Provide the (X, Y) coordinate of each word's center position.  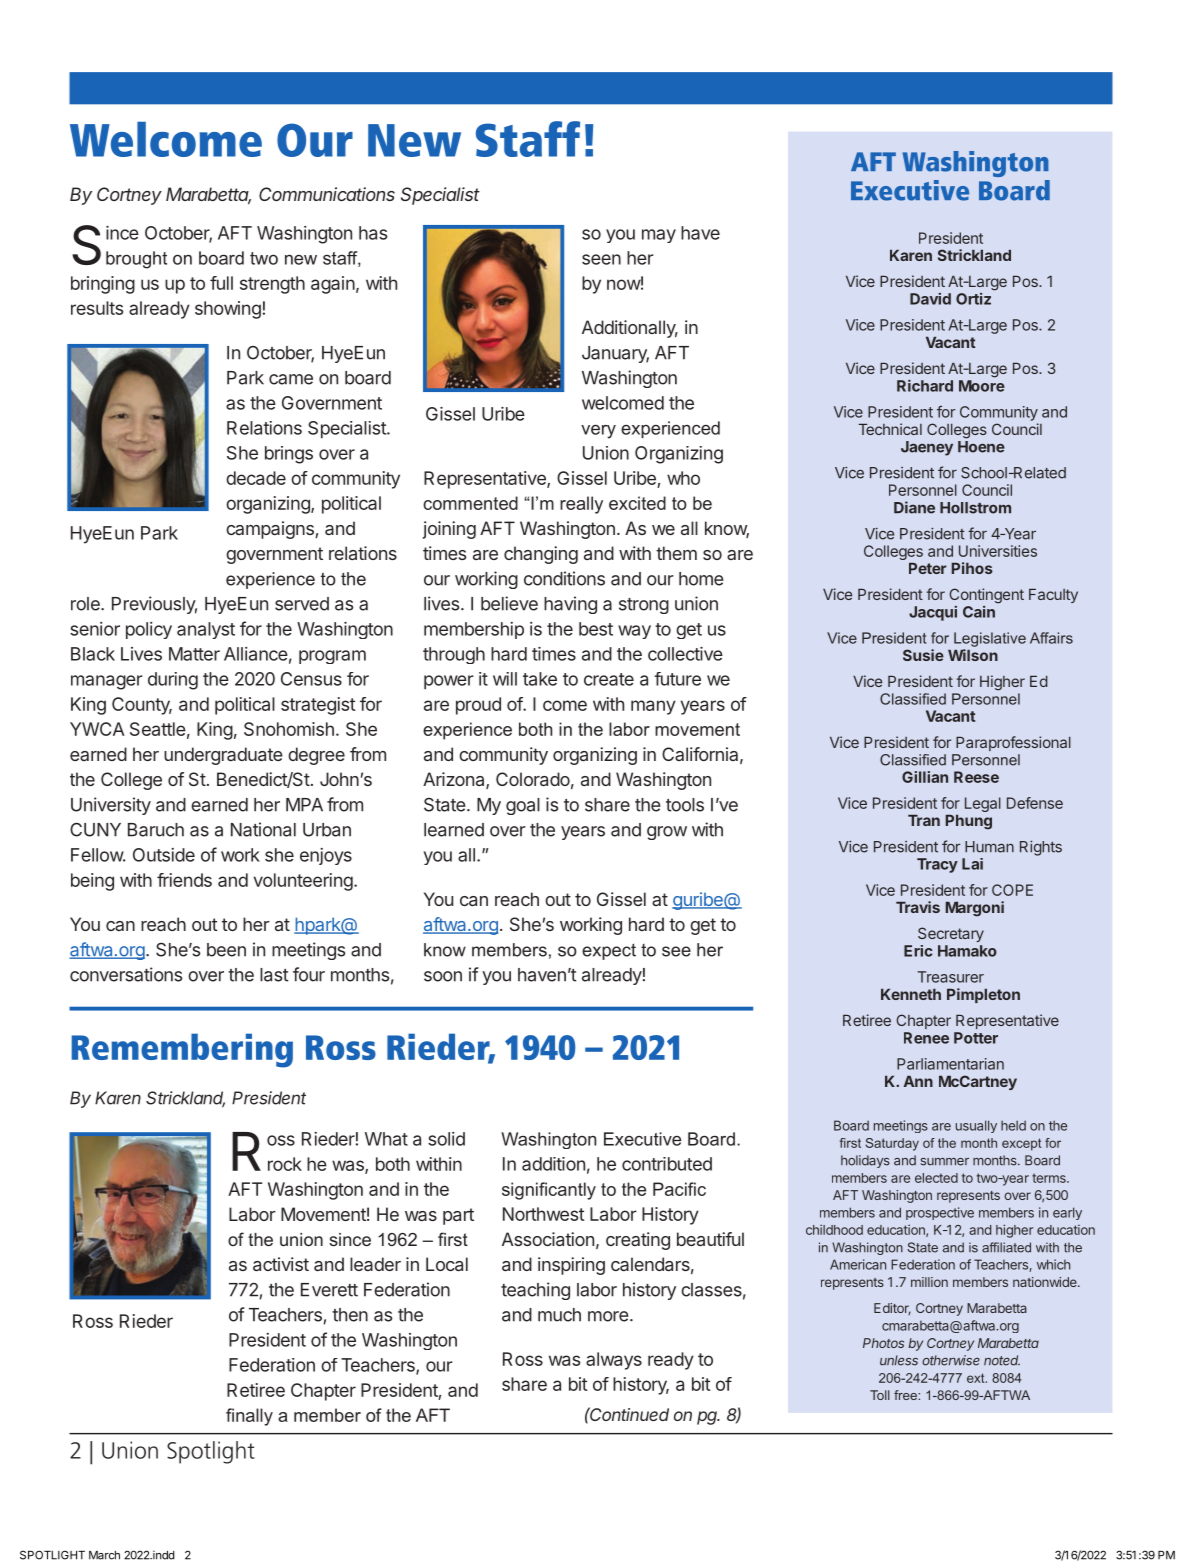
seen (601, 259)
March (104, 1555)
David (930, 299)
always (614, 1361)
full (221, 283)
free (906, 1395)
